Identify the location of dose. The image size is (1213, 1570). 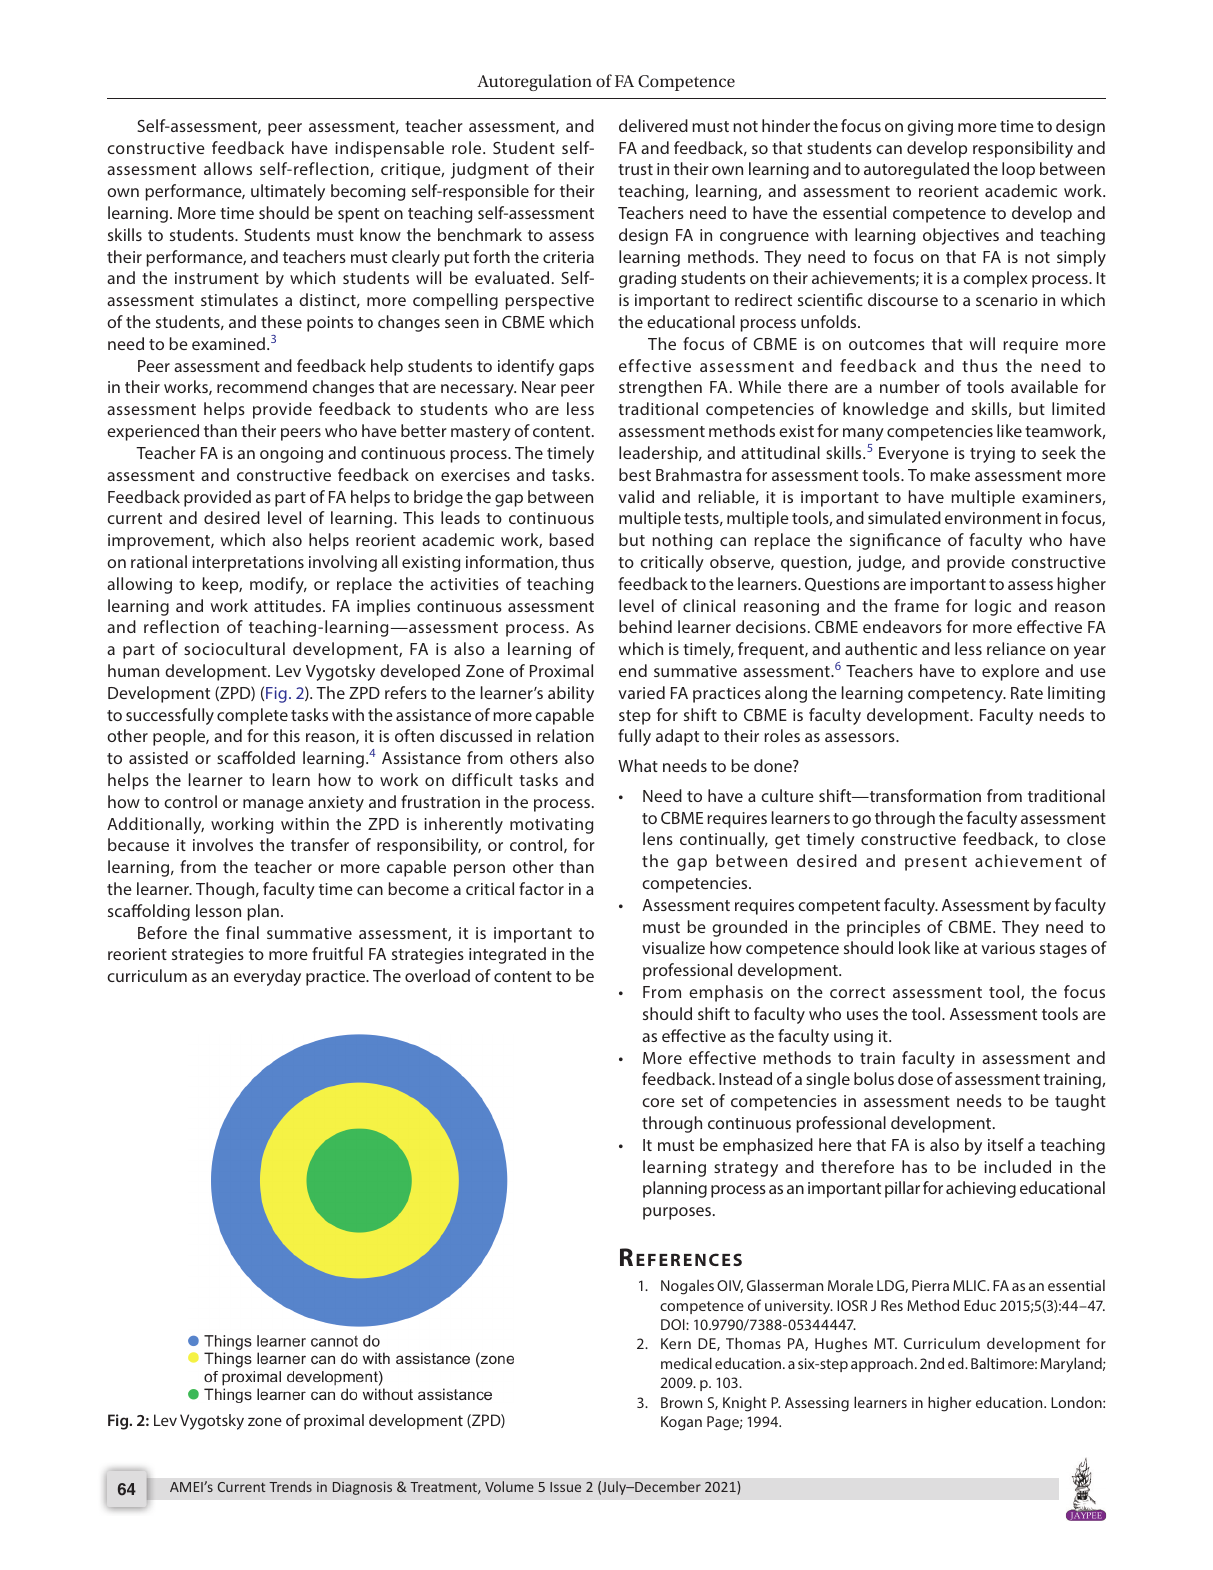
(915, 1078).
